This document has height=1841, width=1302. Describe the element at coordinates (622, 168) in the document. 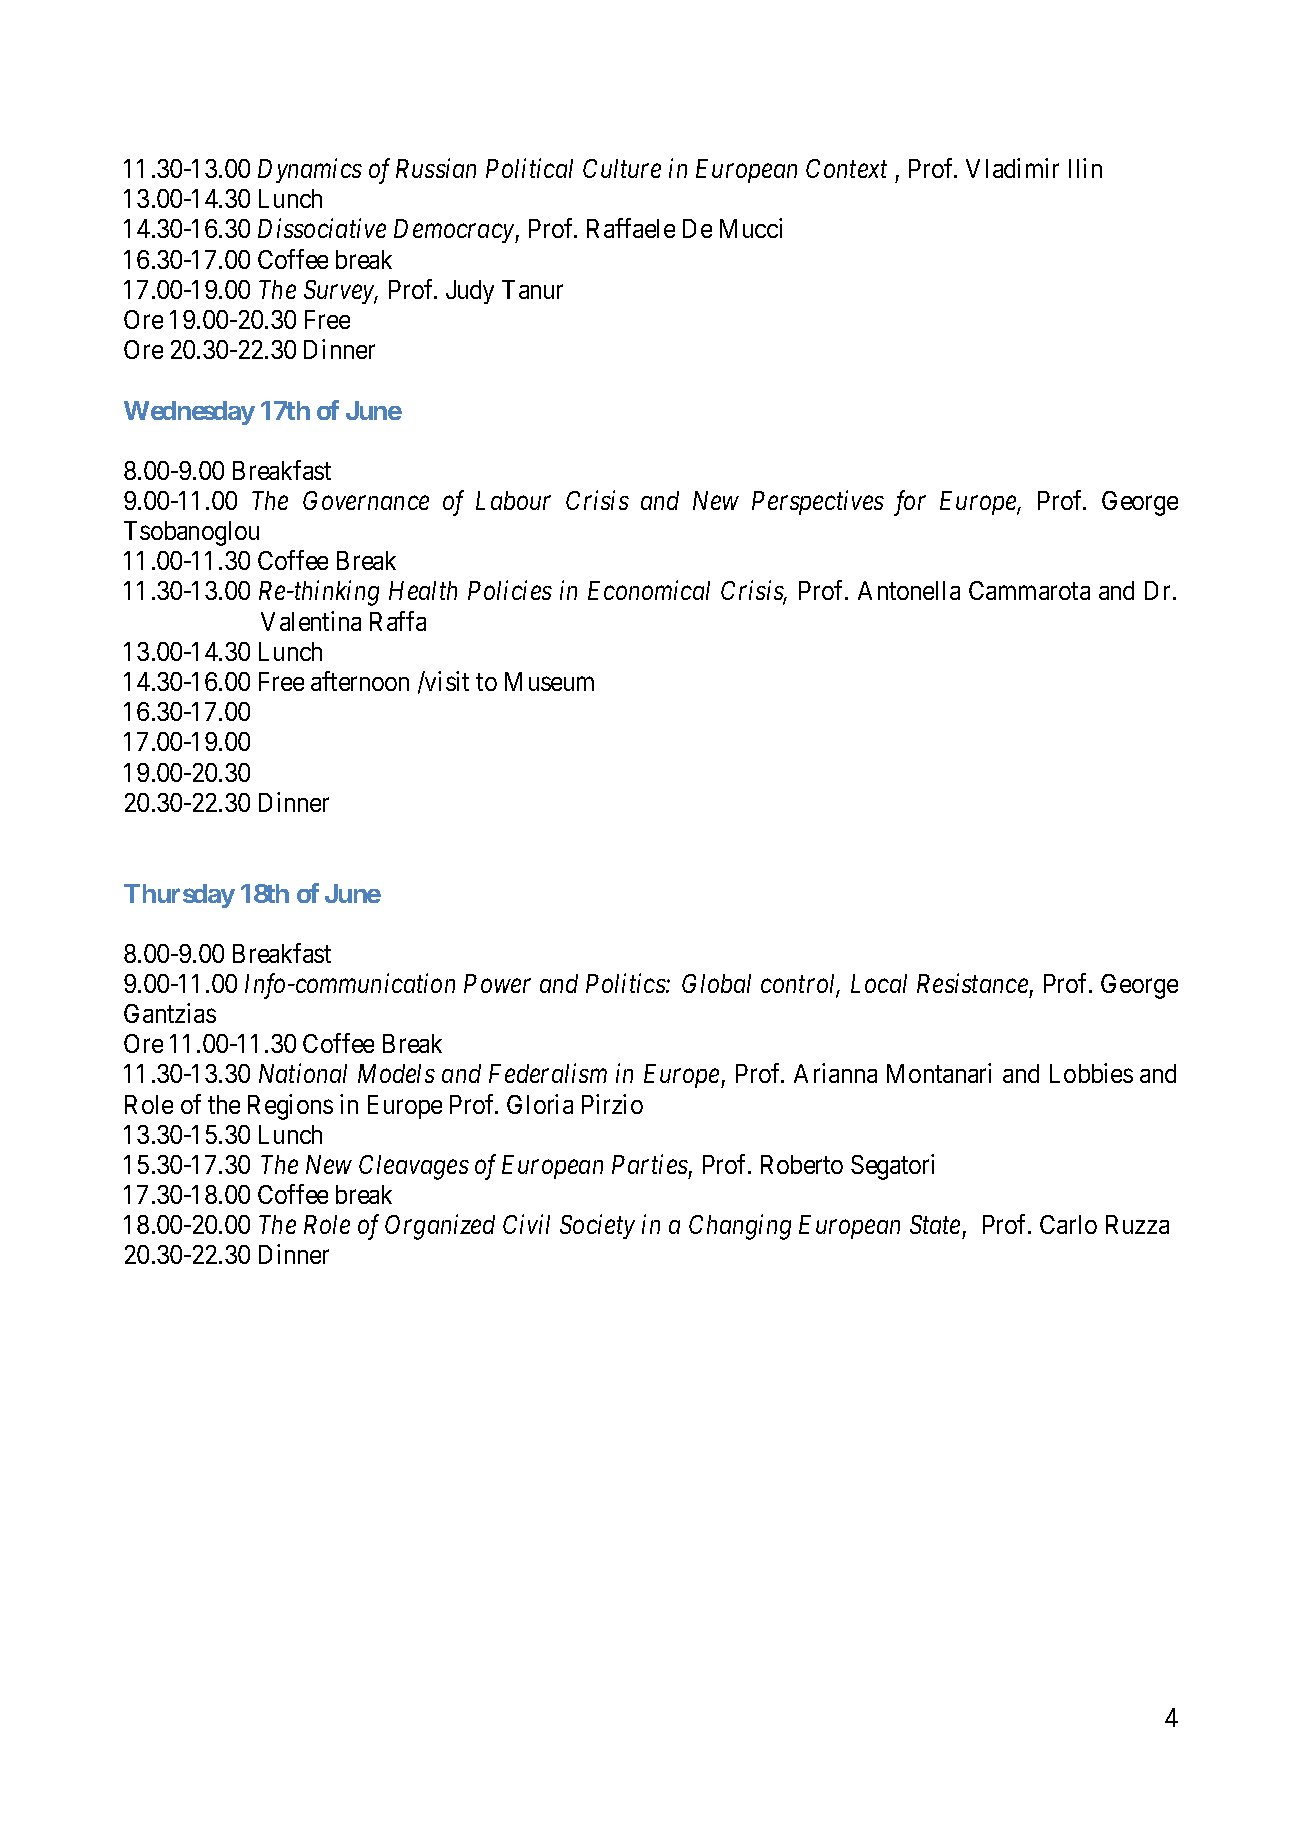

I see `Culture` at that location.
